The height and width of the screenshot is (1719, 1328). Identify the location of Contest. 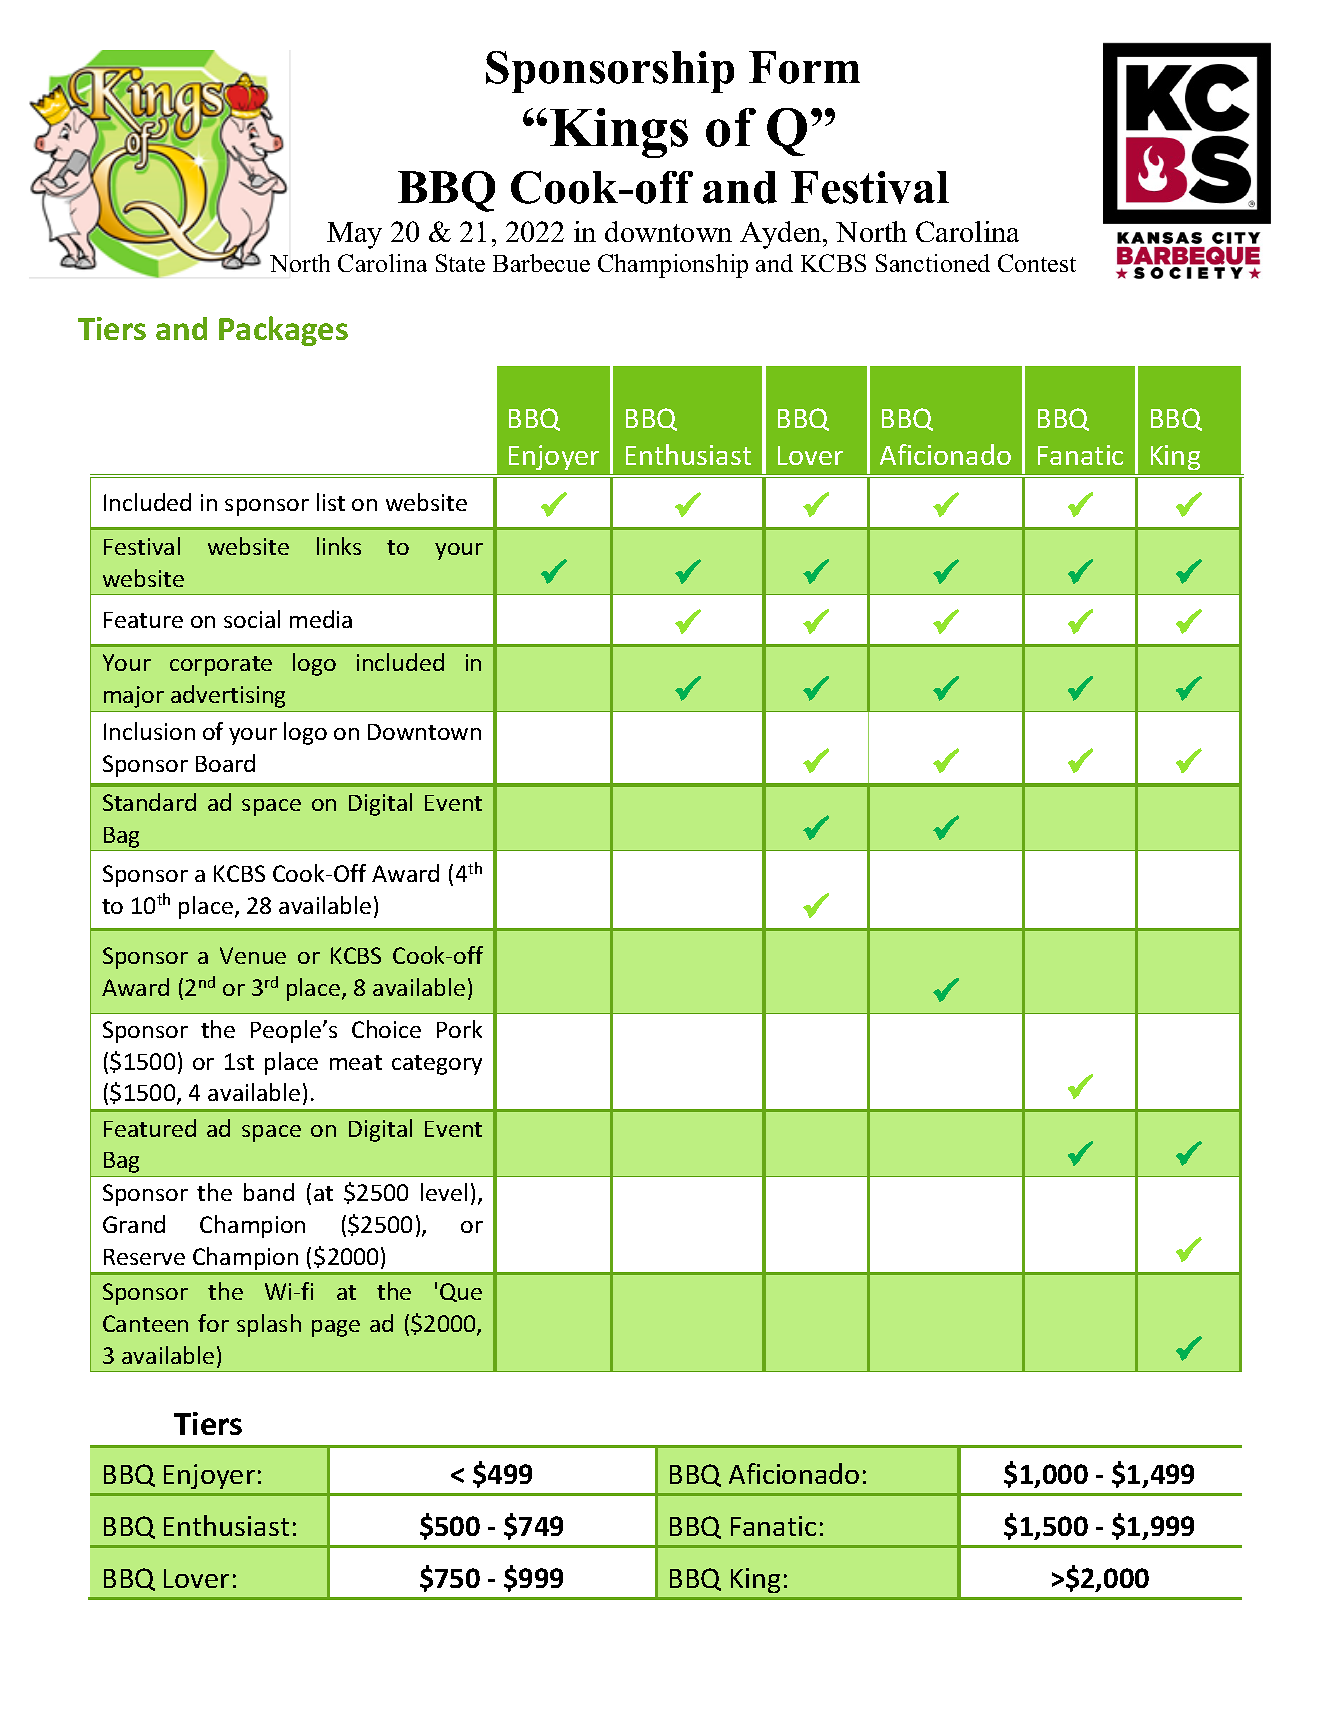
(1037, 263).
